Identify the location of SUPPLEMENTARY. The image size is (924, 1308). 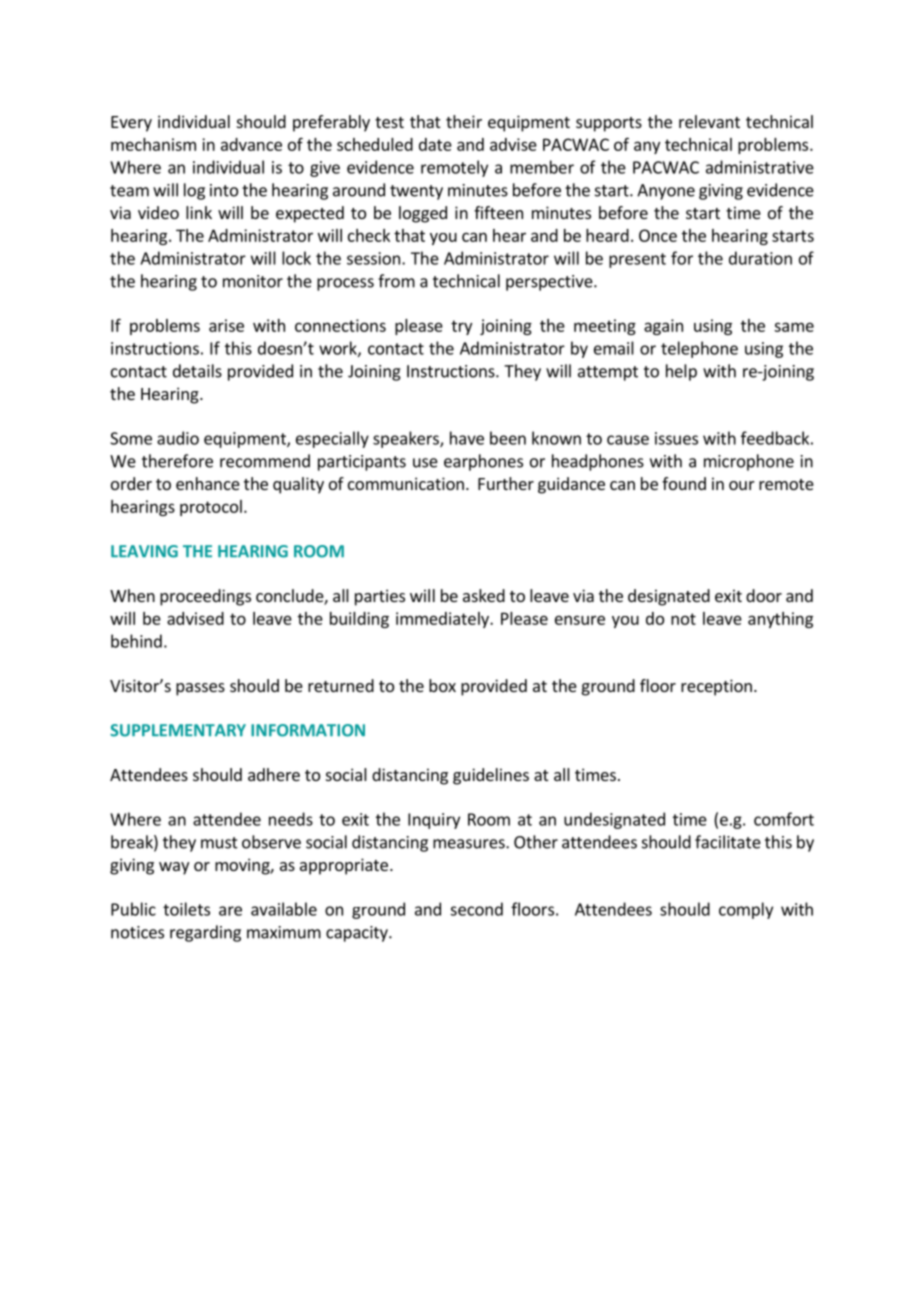
(178, 730).
